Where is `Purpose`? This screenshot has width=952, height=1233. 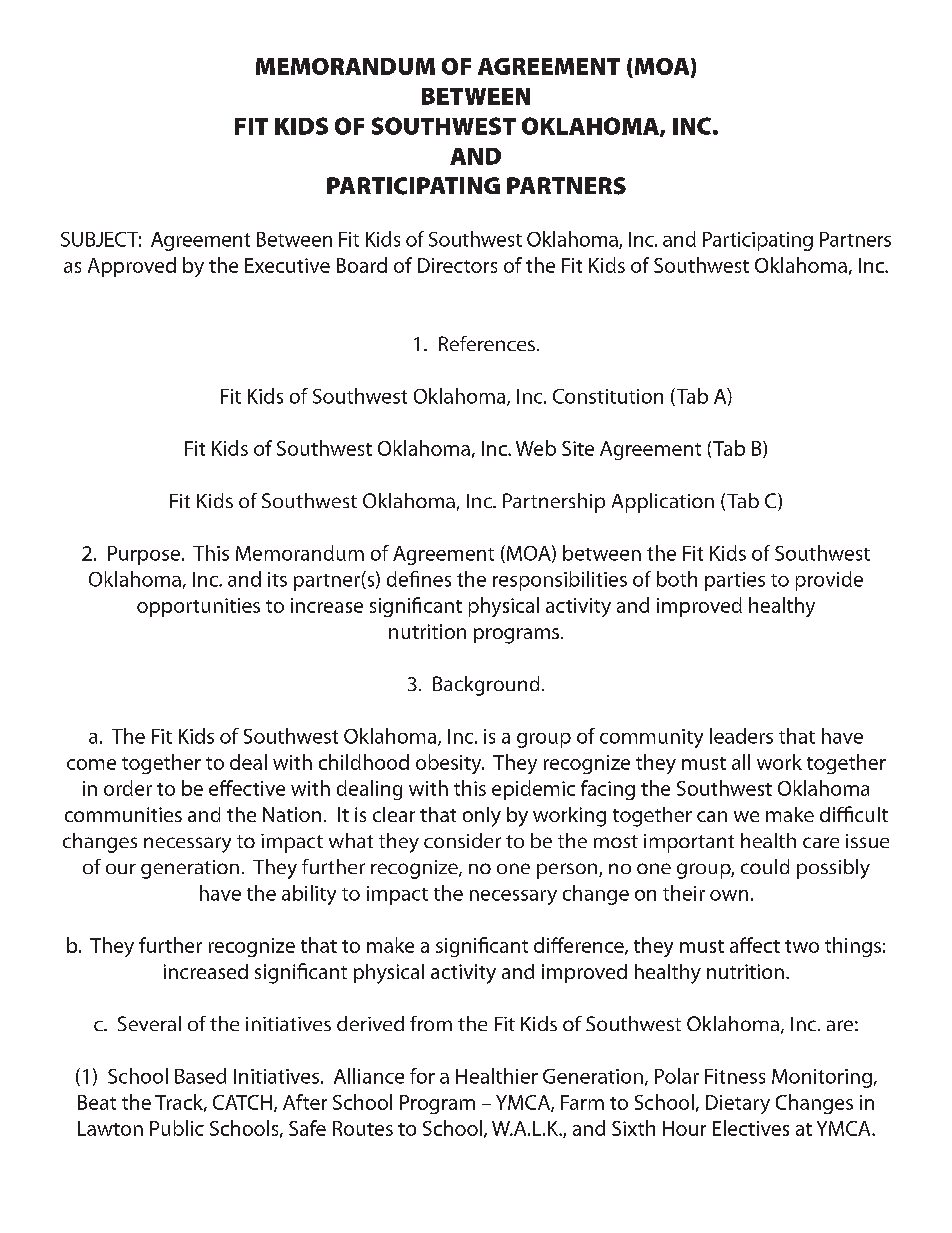
Purpose is located at coordinates (144, 555).
